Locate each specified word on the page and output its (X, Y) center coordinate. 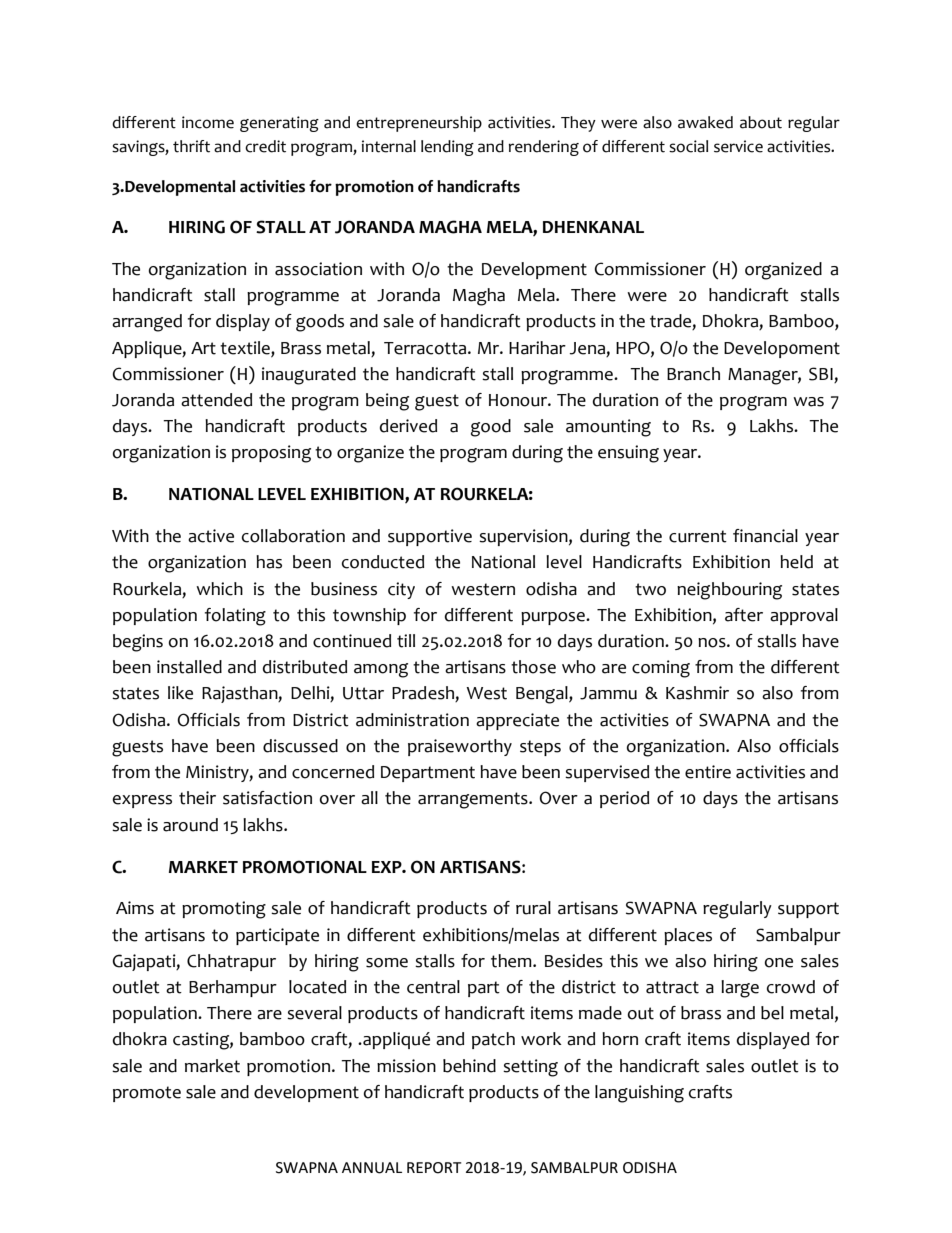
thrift (191, 146)
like (180, 693)
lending (447, 148)
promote (147, 1094)
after (744, 615)
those (533, 667)
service (738, 146)
